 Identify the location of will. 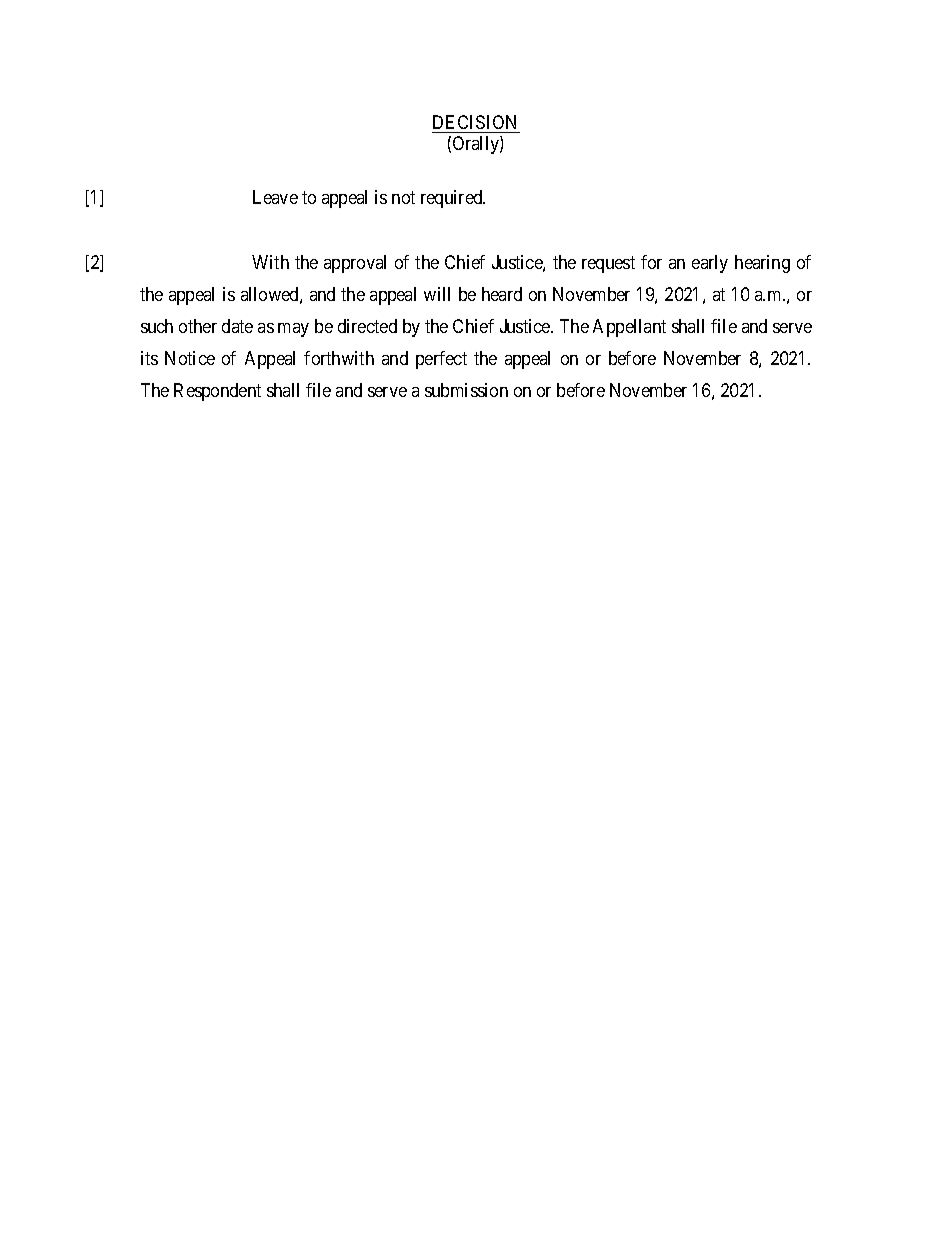
(437, 294).
